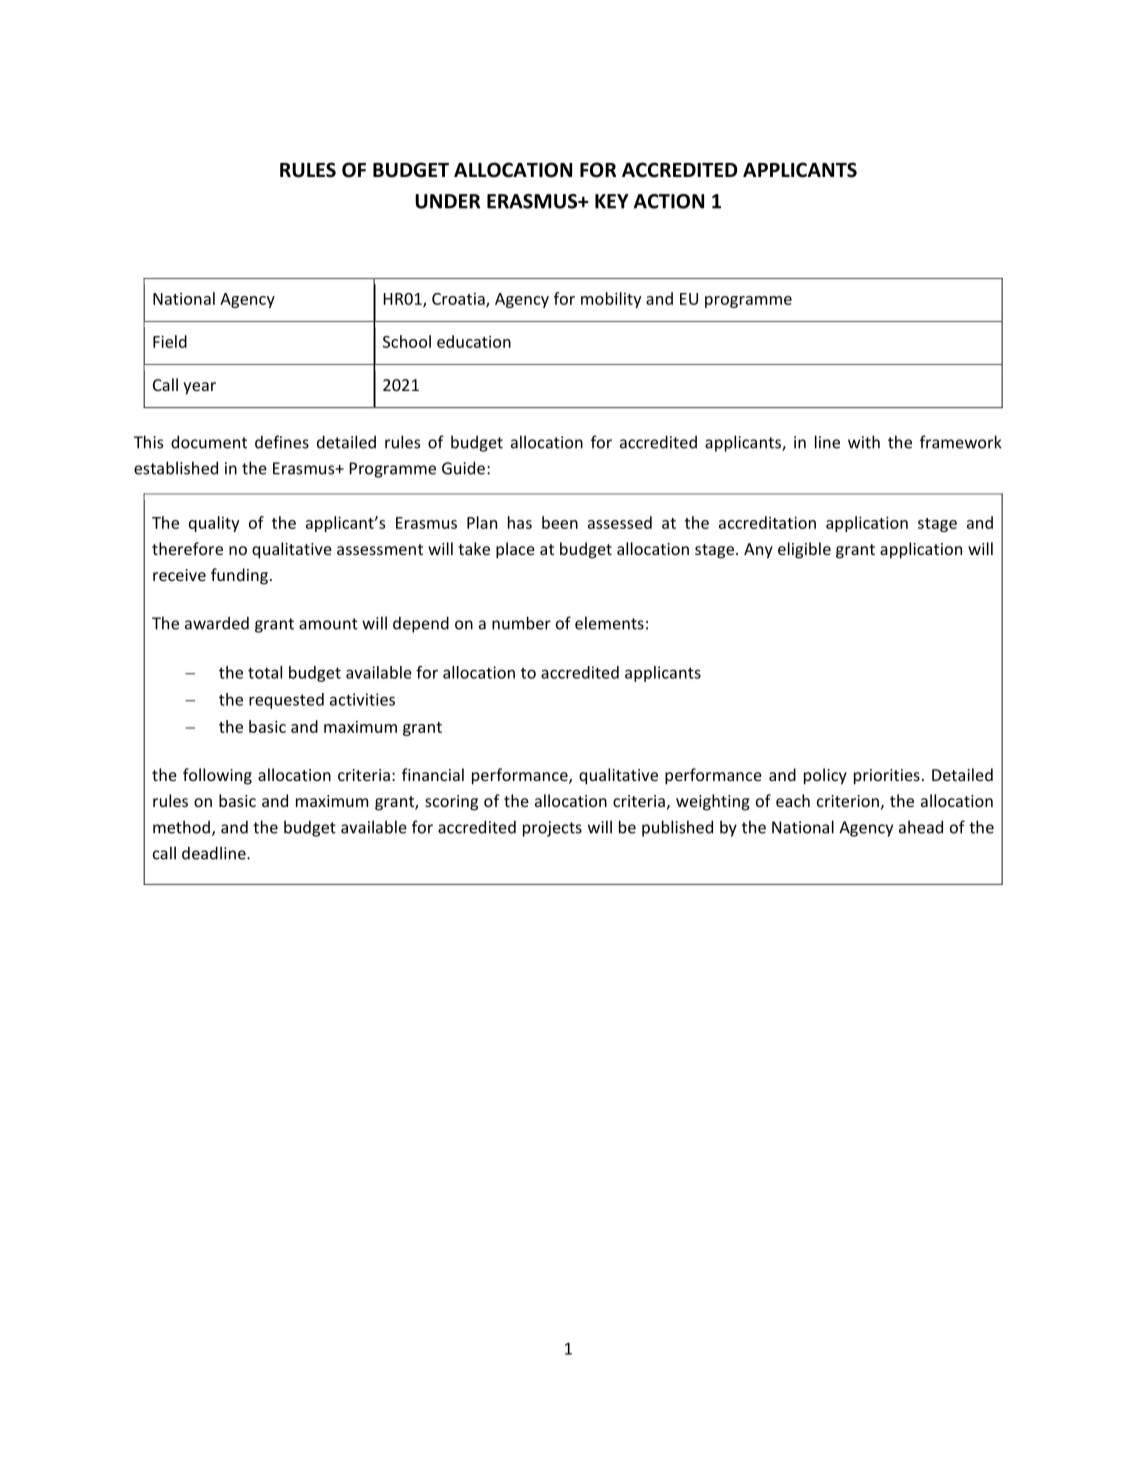 The width and height of the image is (1136, 1470). I want to click on number, so click(521, 623).
